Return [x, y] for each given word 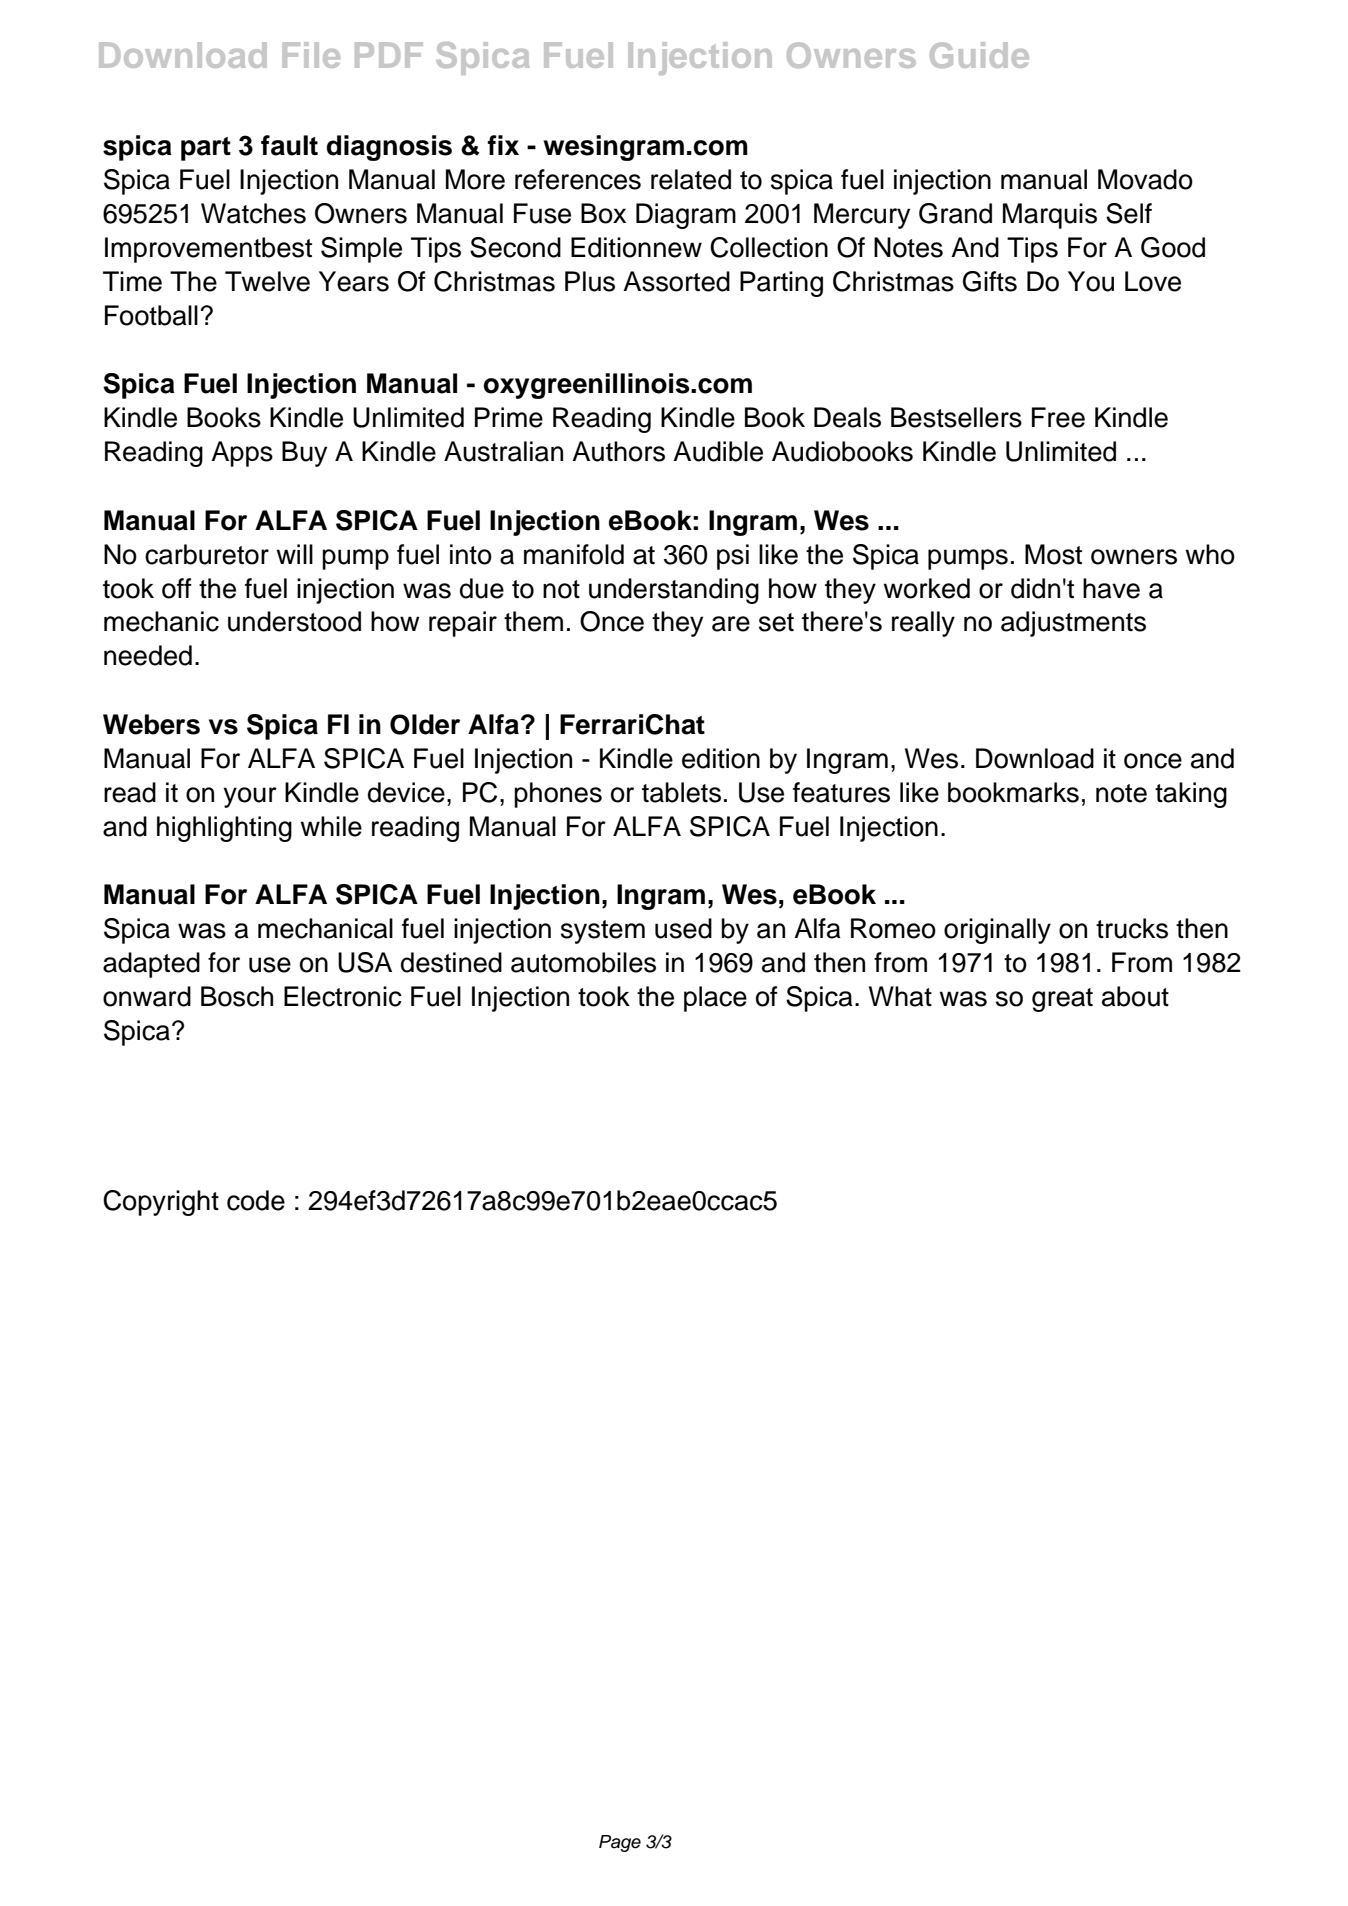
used [683, 928]
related [691, 179]
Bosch [237, 996]
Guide [979, 55]
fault [289, 145]
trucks [1132, 928]
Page [620, 1843]
